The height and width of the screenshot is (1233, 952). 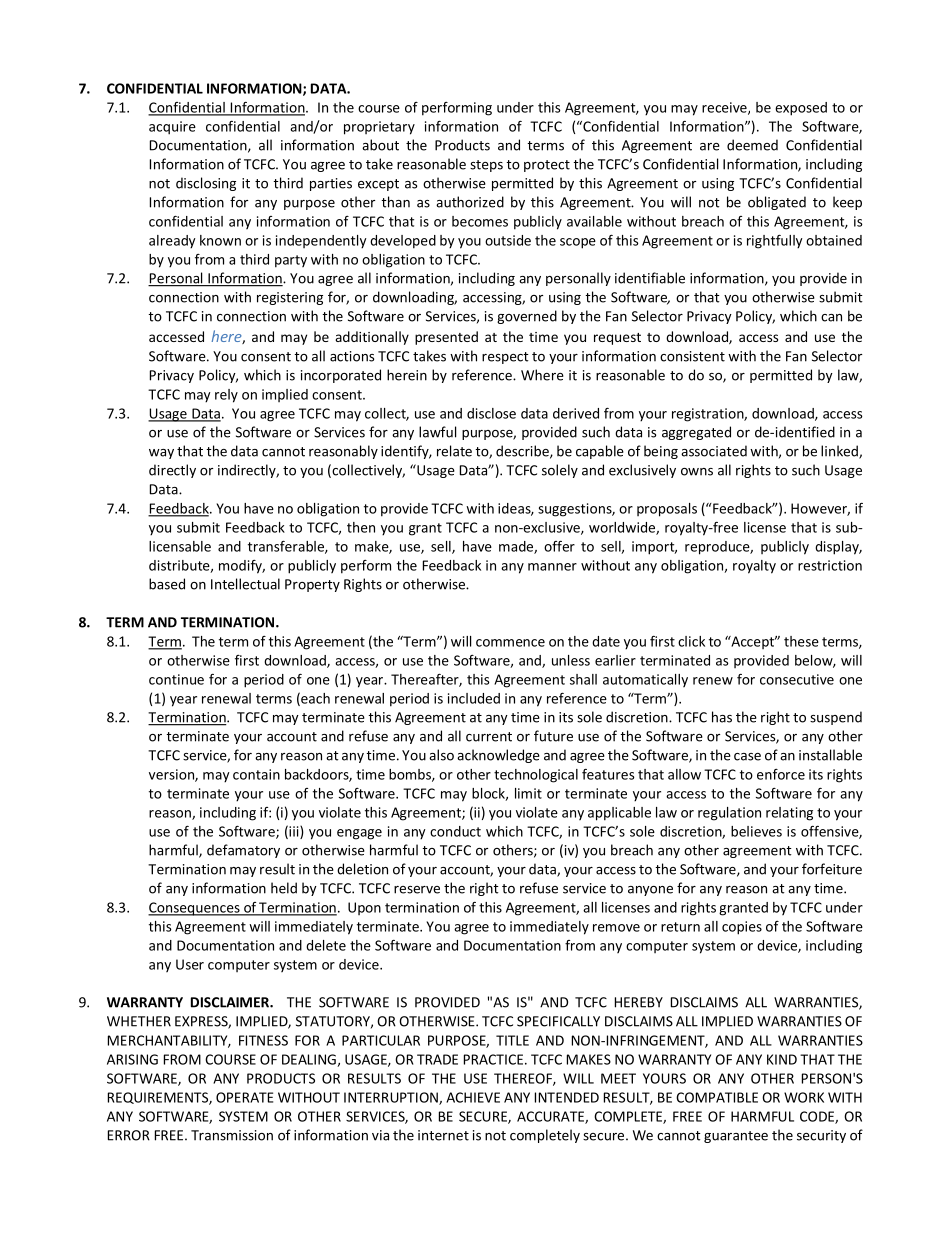 What do you see at coordinates (486, 166) in the screenshot?
I see `steps` at bounding box center [486, 166].
